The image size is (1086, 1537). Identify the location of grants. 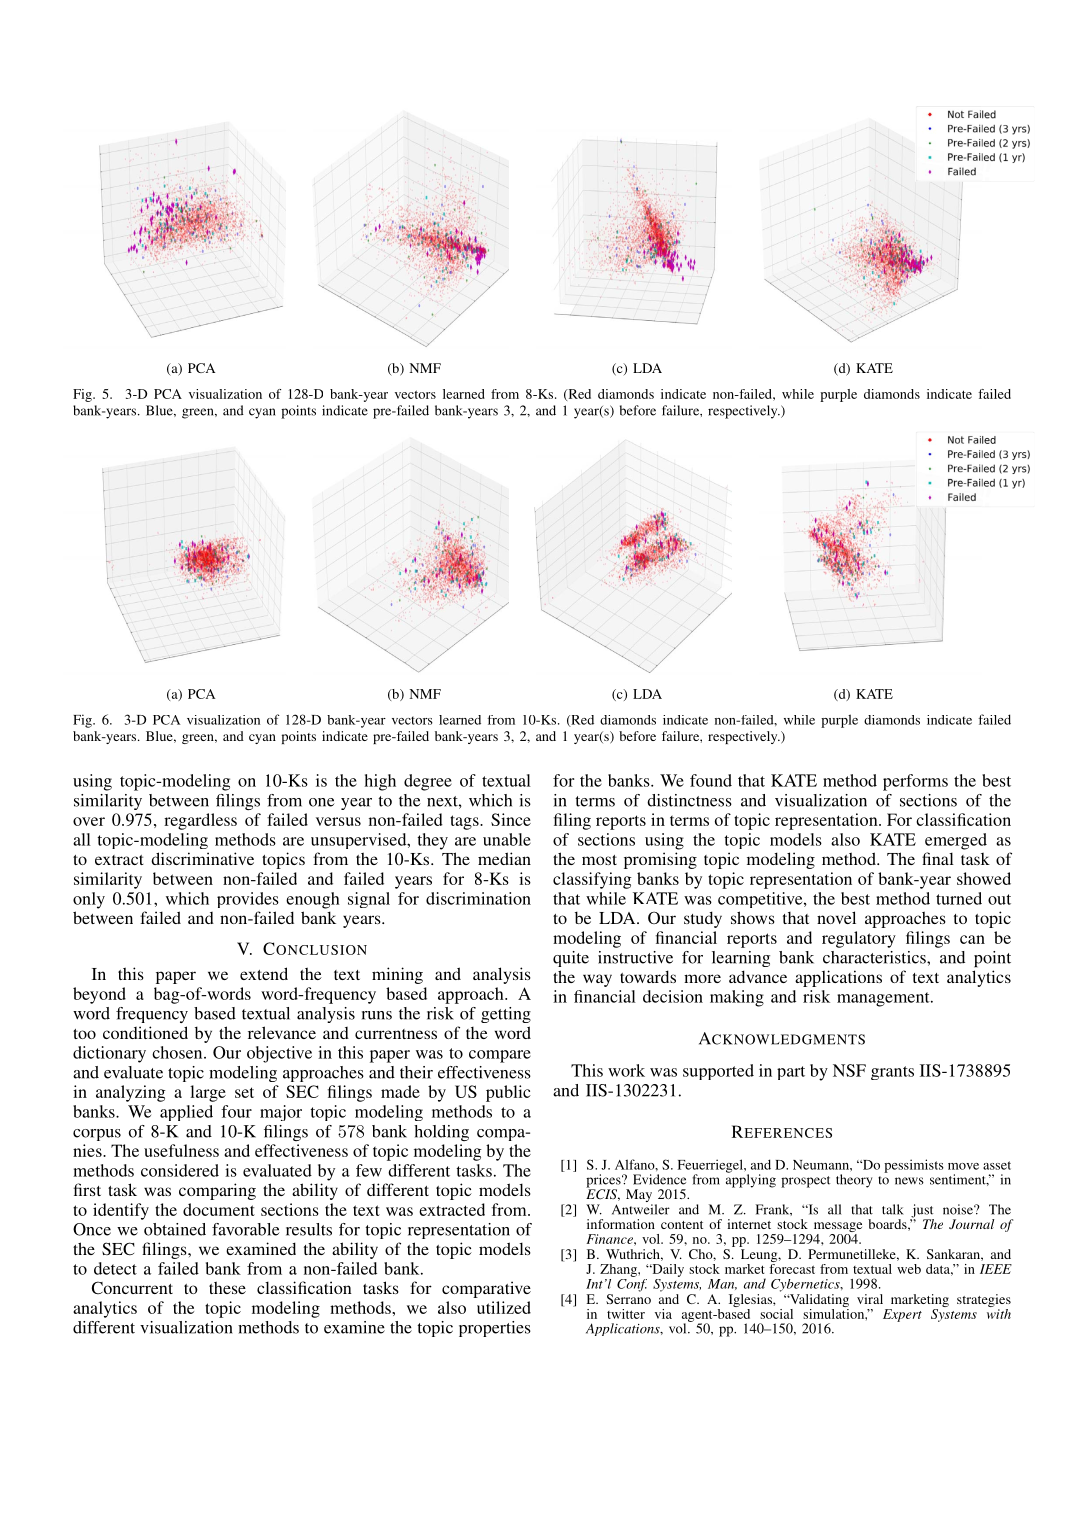
(892, 1073).
